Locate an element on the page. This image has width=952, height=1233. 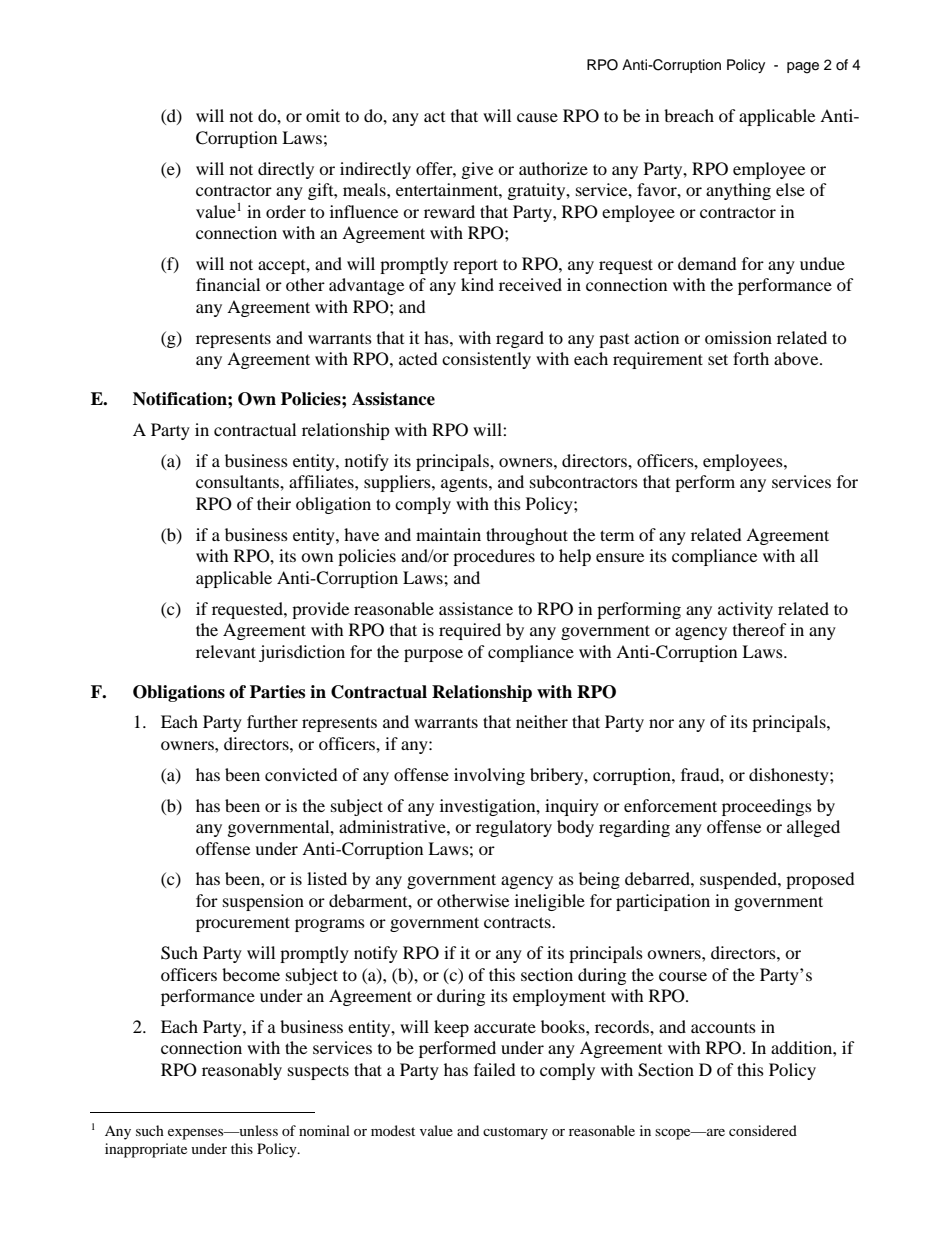
relevant is located at coordinates (226, 651).
